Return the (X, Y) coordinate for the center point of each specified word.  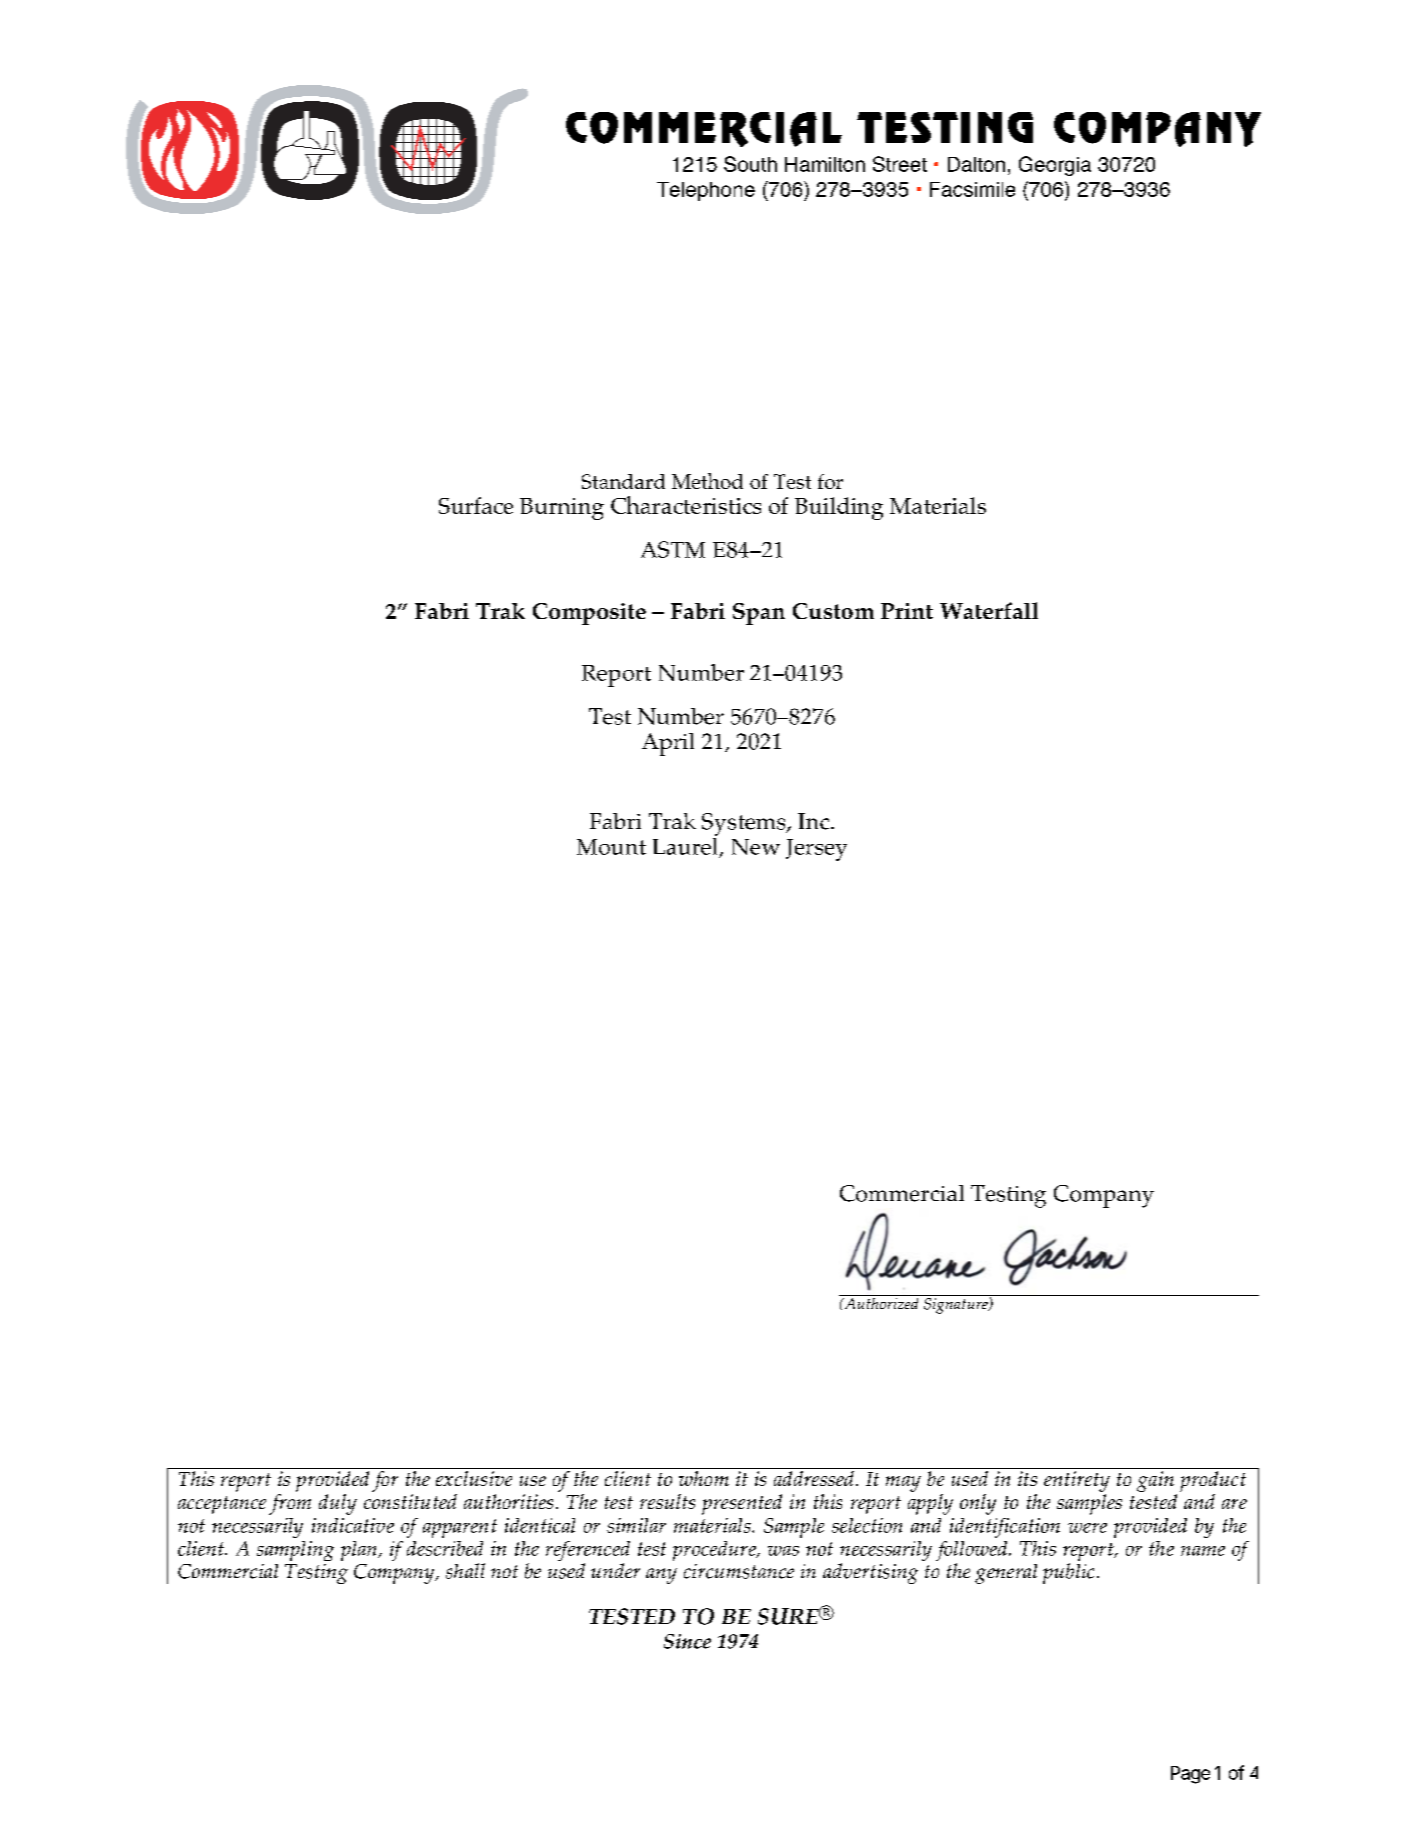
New (756, 847)
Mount (611, 847)
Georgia (1055, 166)
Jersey (816, 850)
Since (687, 1641)
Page (1190, 1775)
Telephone (706, 191)
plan (360, 1551)
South (750, 164)
